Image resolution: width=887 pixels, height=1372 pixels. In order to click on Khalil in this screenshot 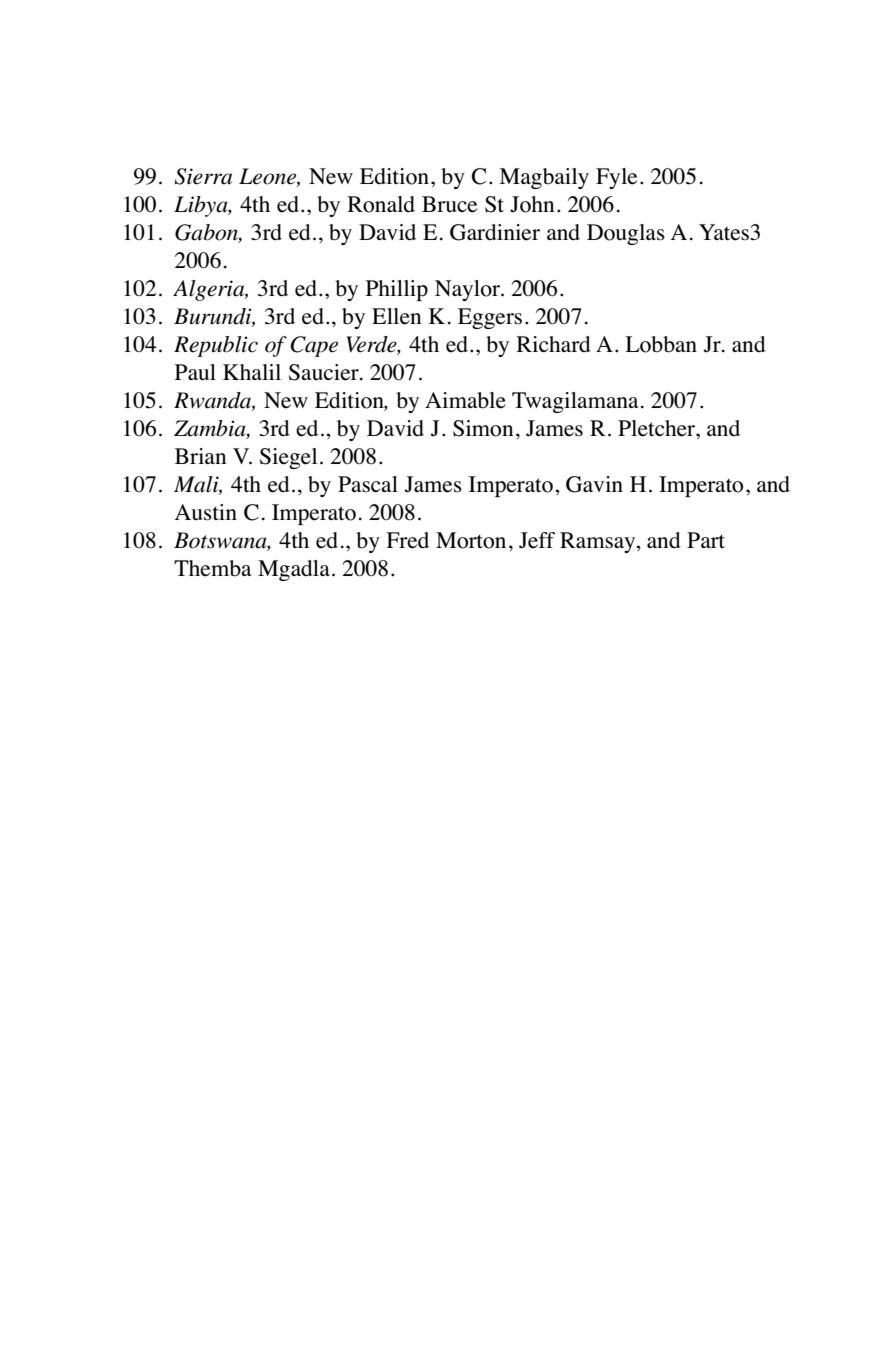, I will do `click(252, 372)`.
